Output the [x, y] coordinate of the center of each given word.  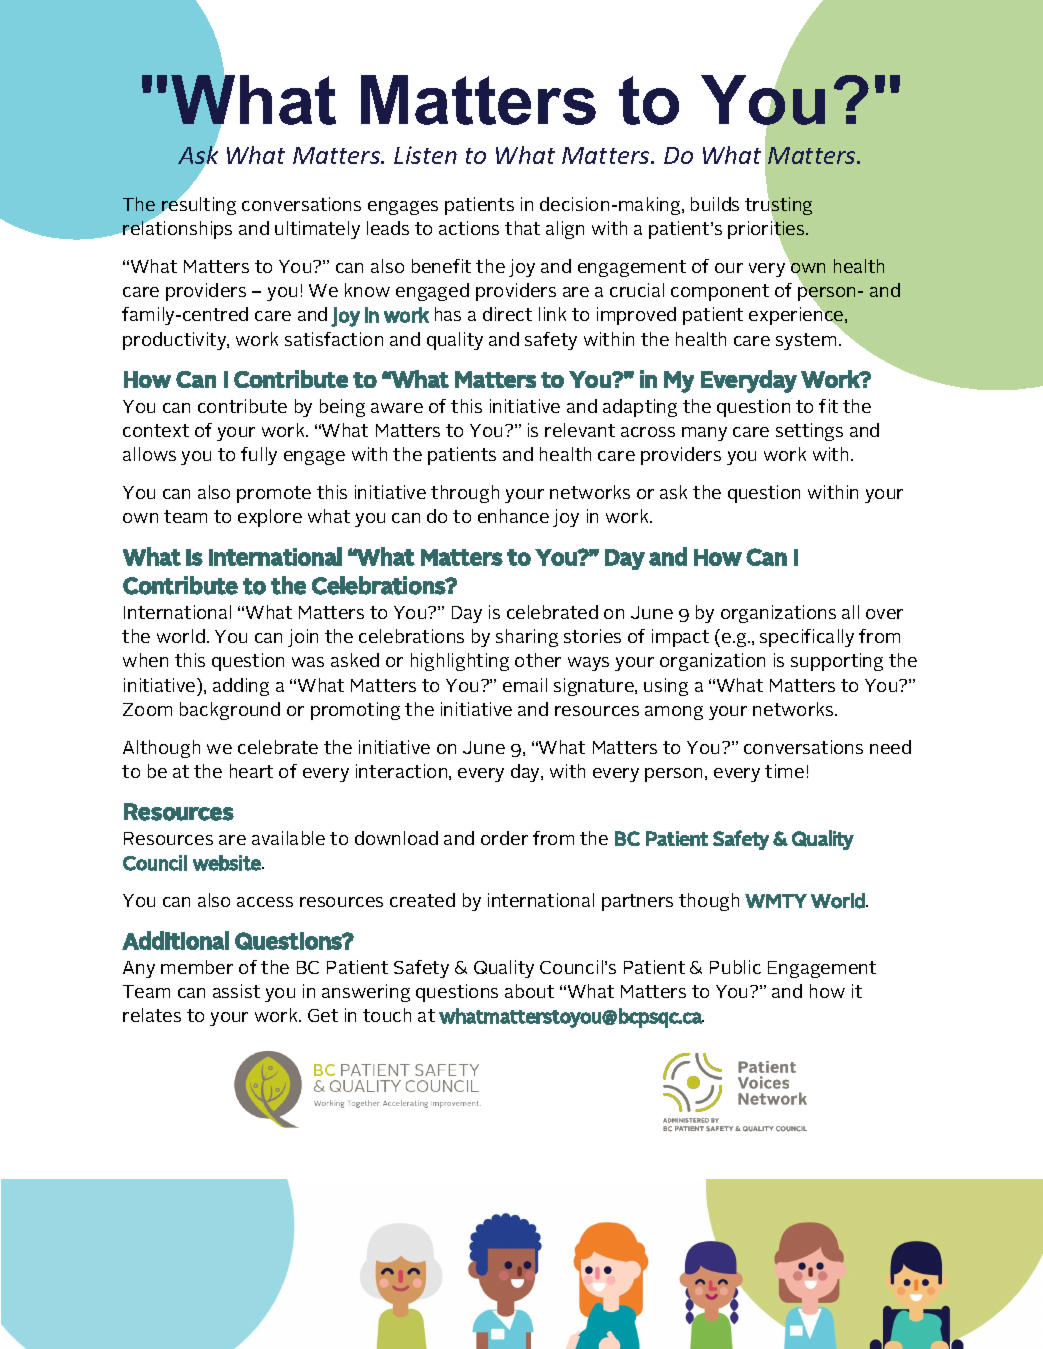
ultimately [317, 230]
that [522, 228]
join [303, 638]
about [529, 991]
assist [236, 991]
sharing [527, 638]
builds [715, 204]
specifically [807, 638]
